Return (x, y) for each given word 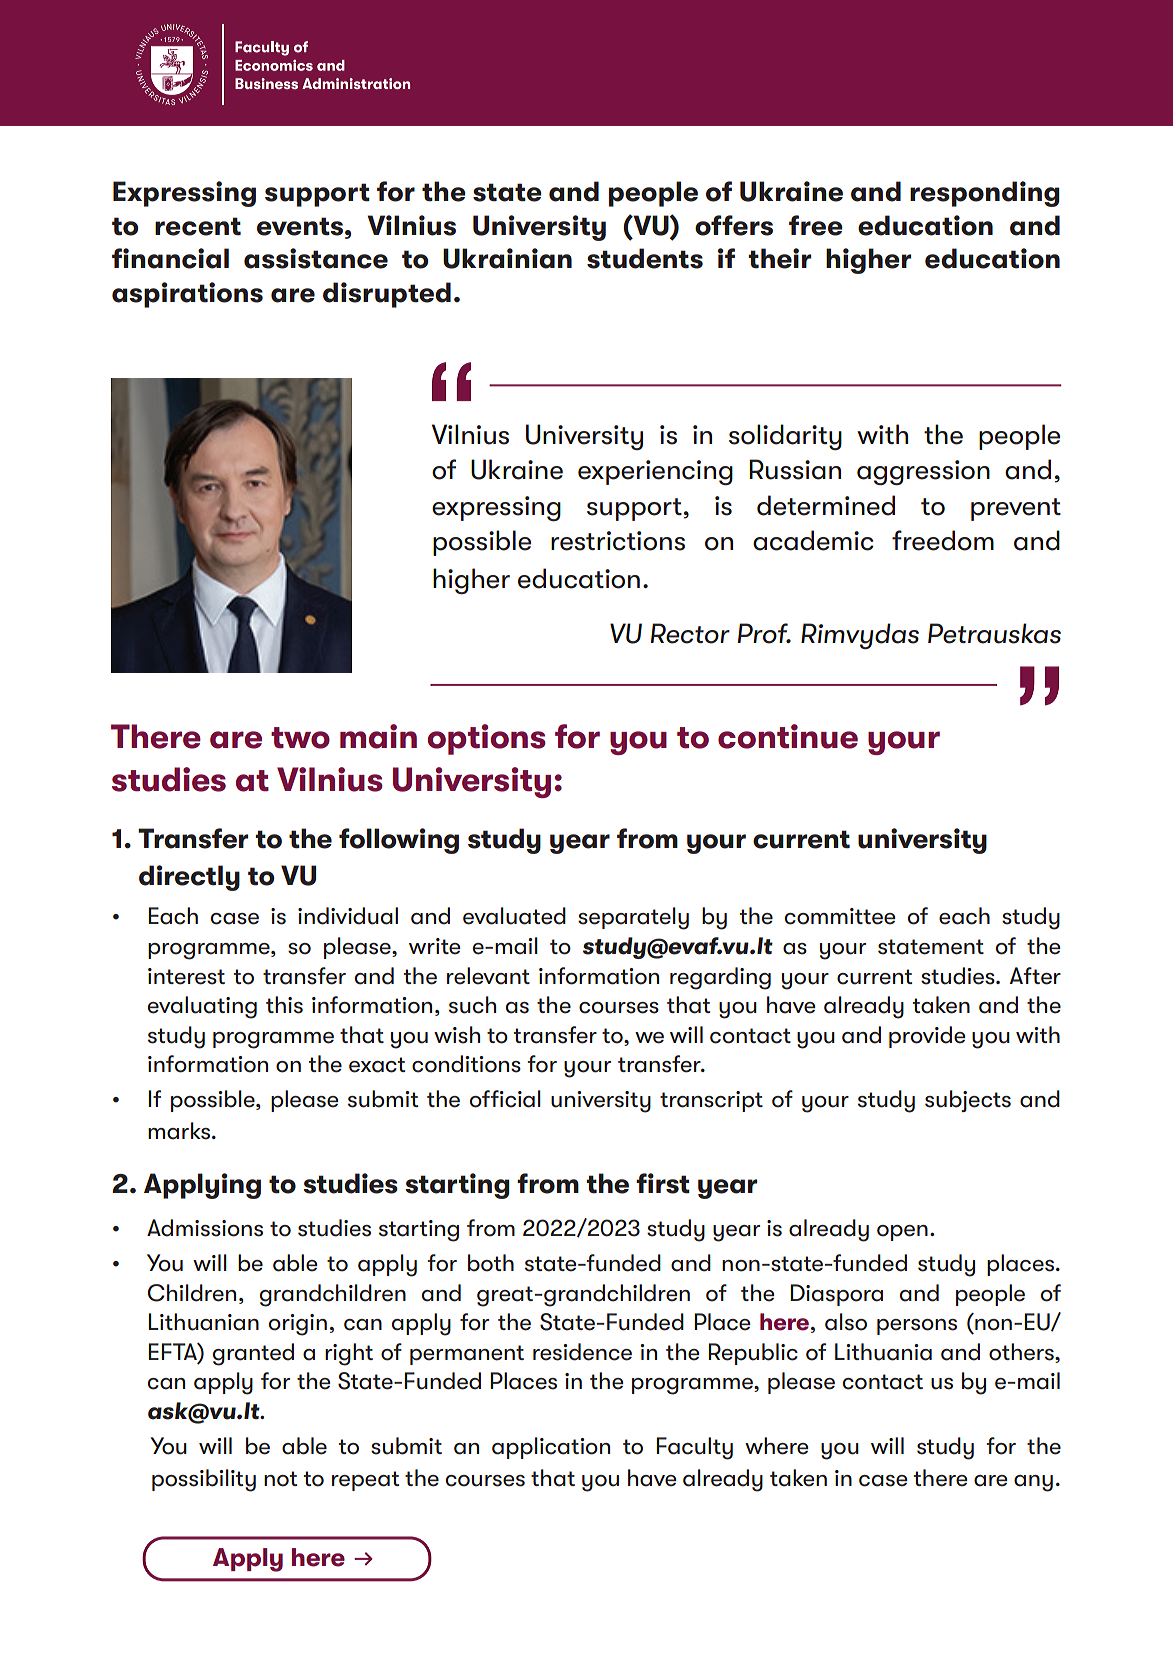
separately (633, 918)
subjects (968, 1101)
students (645, 258)
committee (840, 916)
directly (189, 878)
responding (985, 194)
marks (180, 1131)
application (551, 1448)
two (300, 738)
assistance (316, 258)
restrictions (618, 541)
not (280, 1479)
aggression (923, 472)
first (663, 1183)
